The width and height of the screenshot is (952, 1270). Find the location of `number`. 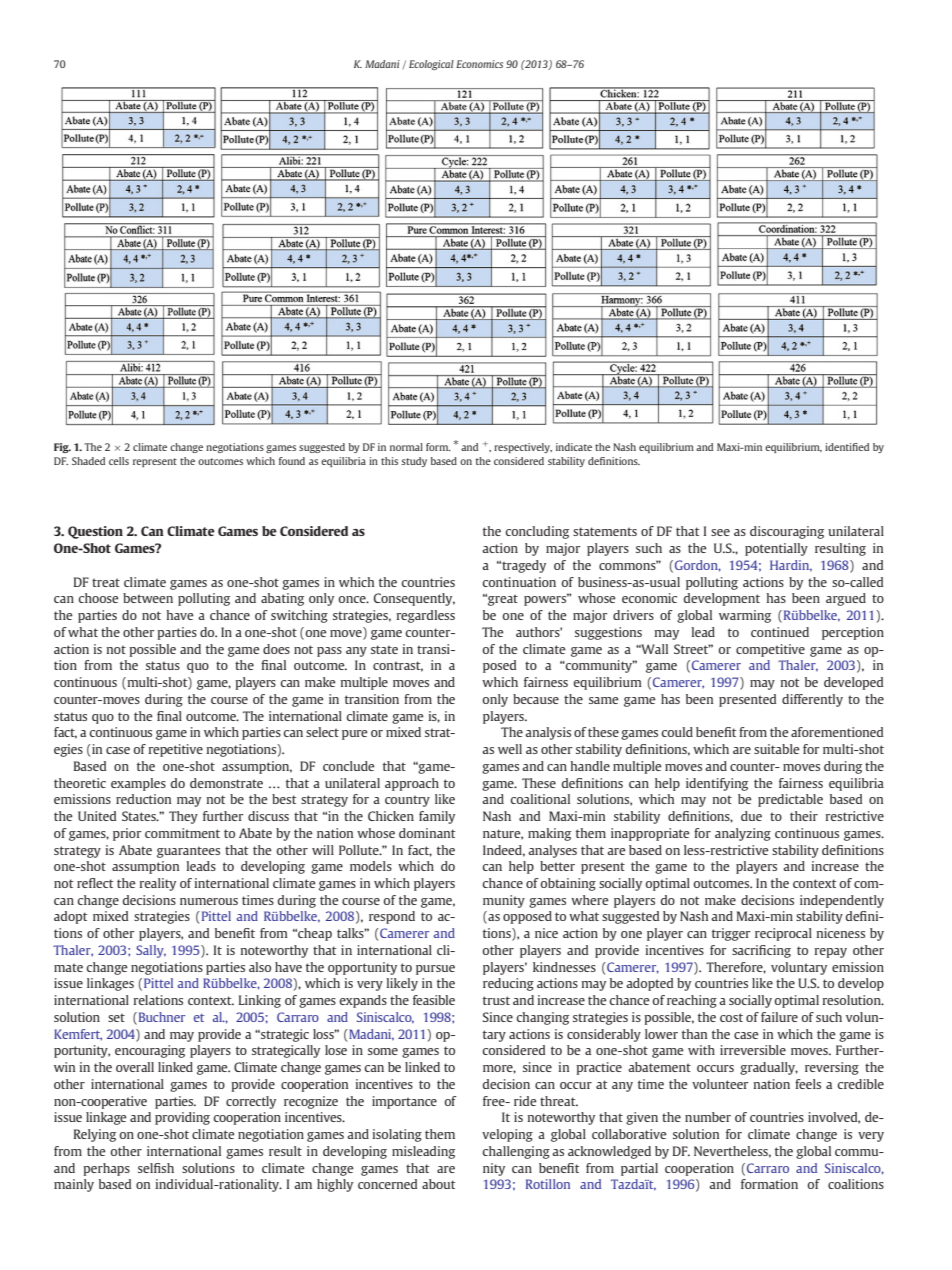

number is located at coordinates (708, 1117).
